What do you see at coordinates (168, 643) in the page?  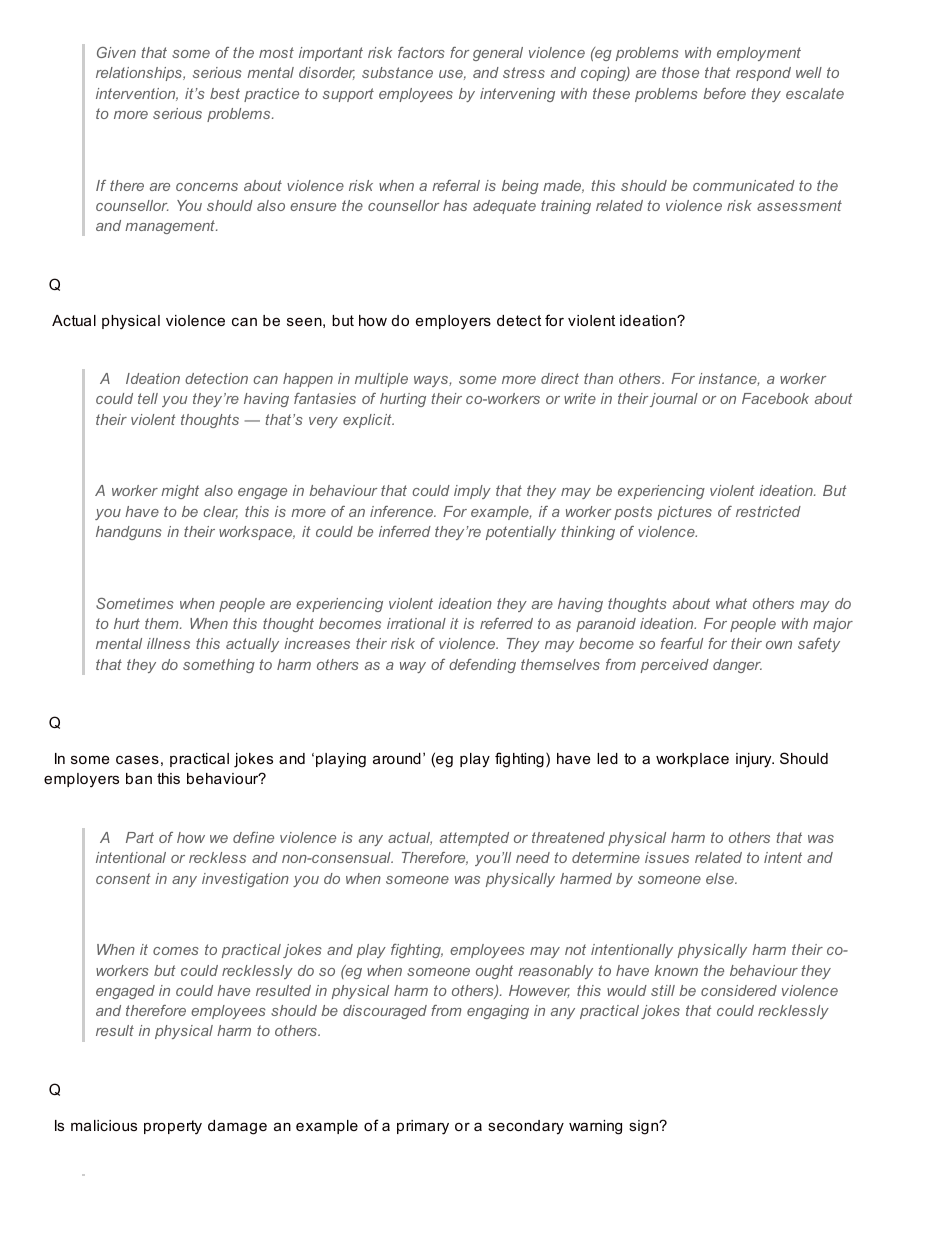 I see `illness` at bounding box center [168, 643].
